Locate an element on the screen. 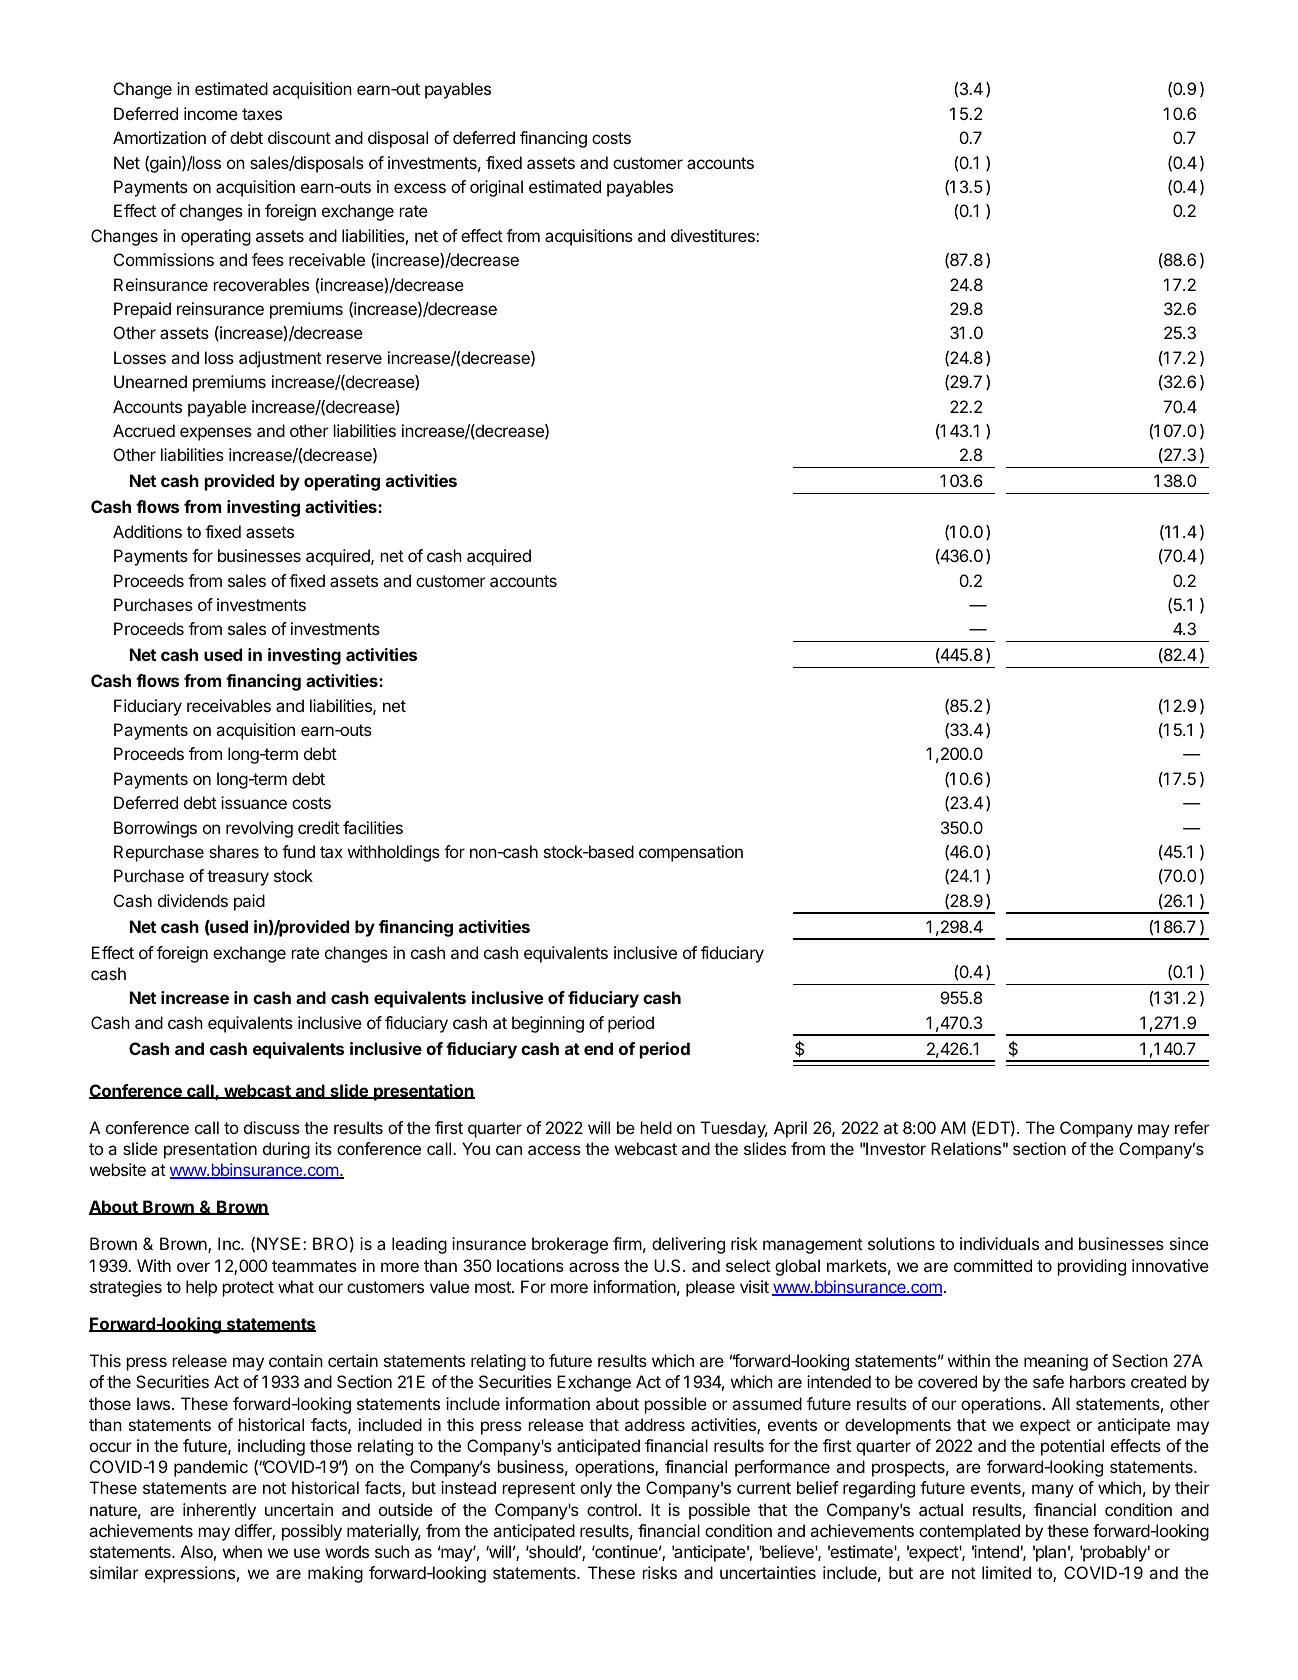 Image resolution: width=1298 pixels, height=1680 pixels. original is located at coordinates (496, 188).
